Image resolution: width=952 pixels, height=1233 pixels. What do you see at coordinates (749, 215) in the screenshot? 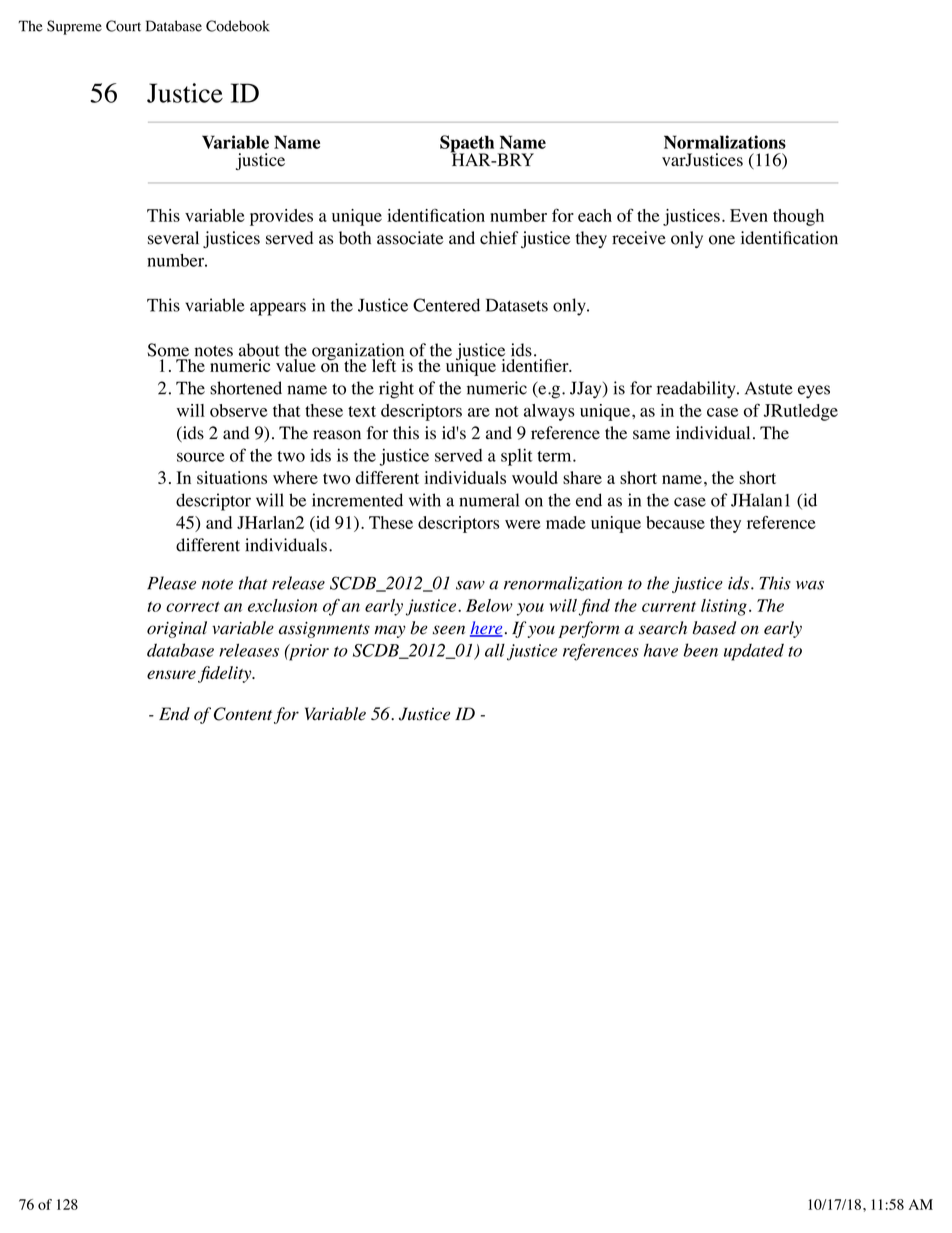
I see `Even` at bounding box center [749, 215].
